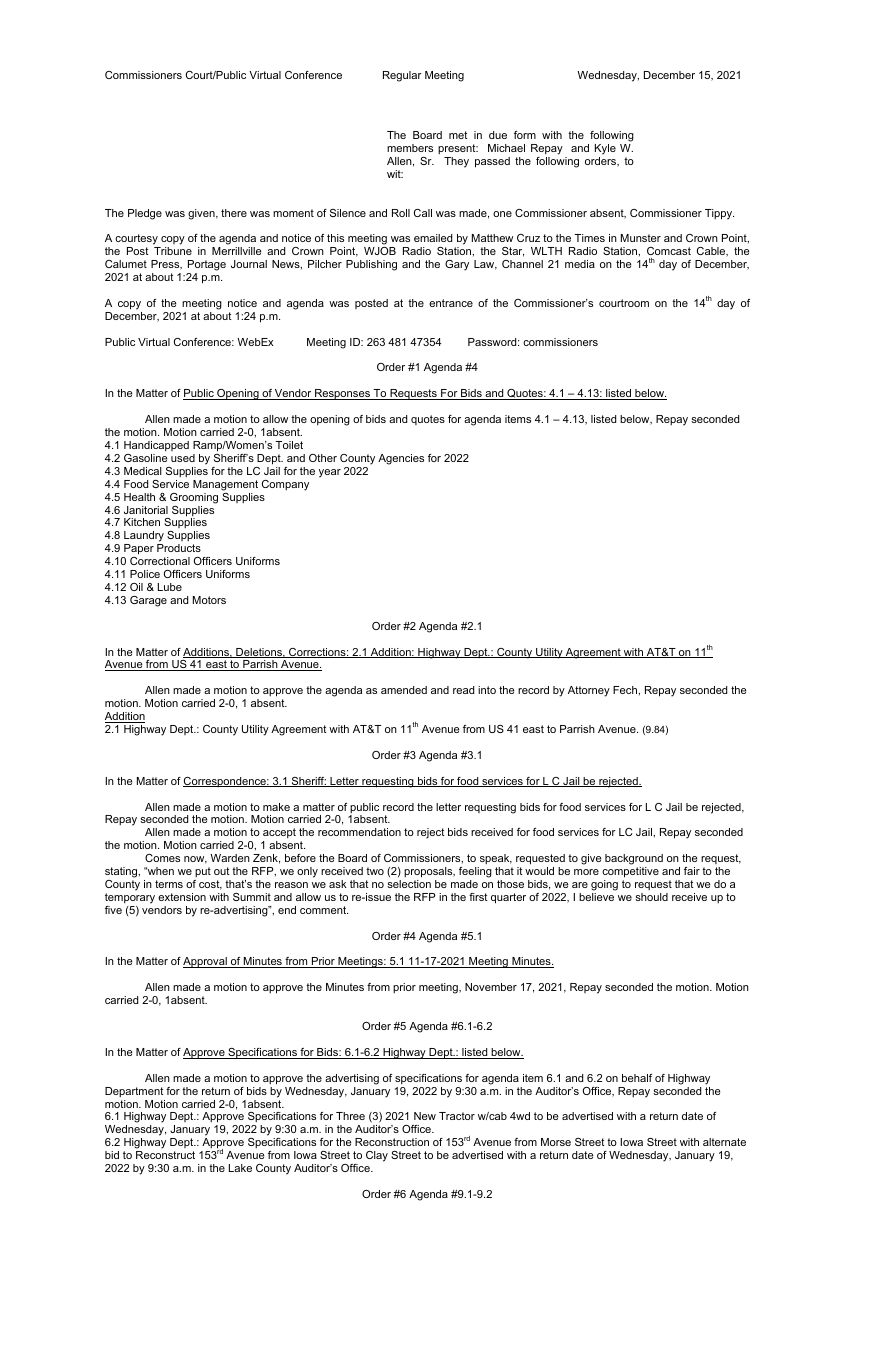  What do you see at coordinates (637, 1078) in the document?
I see `behalf` at bounding box center [637, 1078].
